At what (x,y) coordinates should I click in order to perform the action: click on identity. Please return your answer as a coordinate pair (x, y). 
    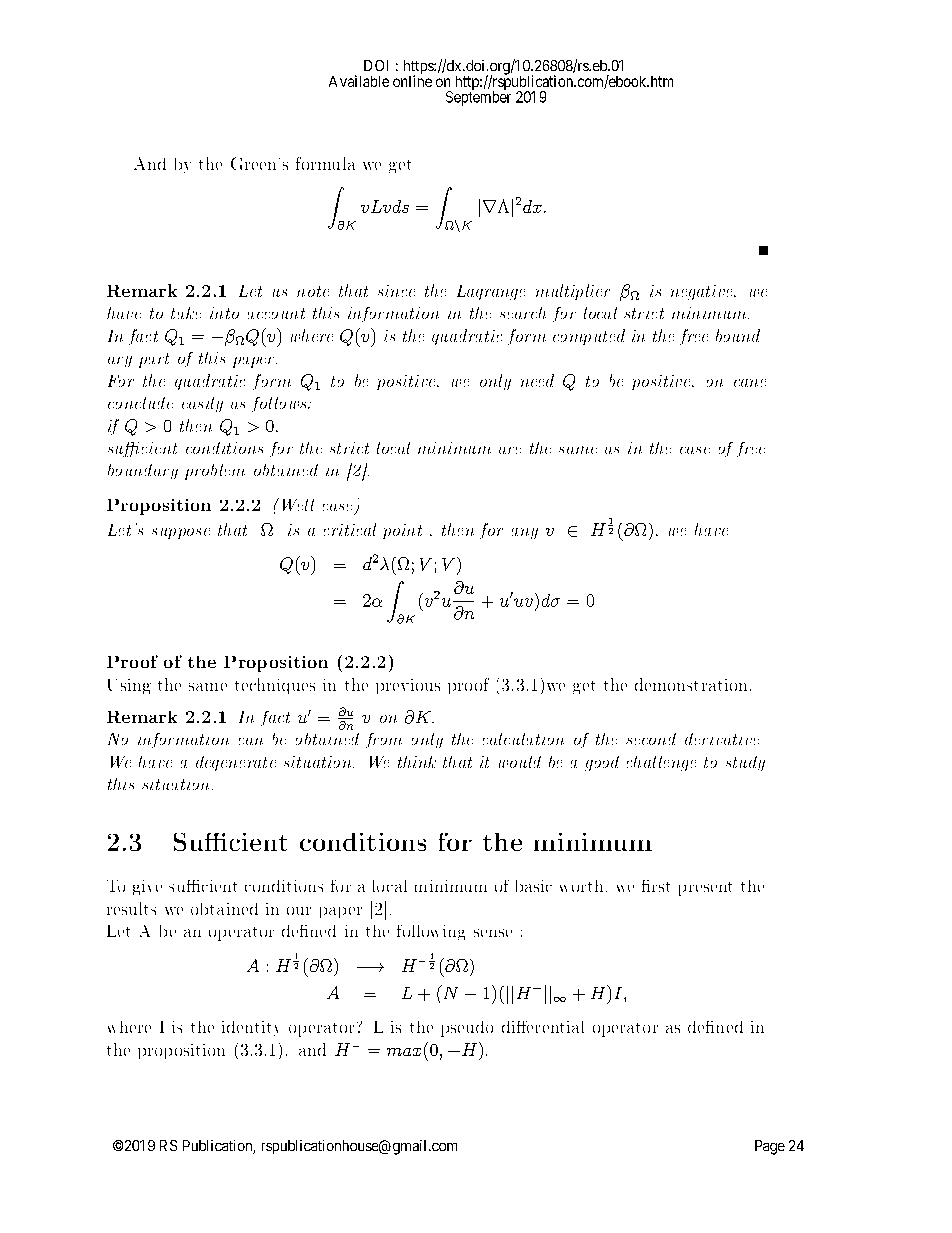
    Looking at the image, I should click on (250, 1028).
